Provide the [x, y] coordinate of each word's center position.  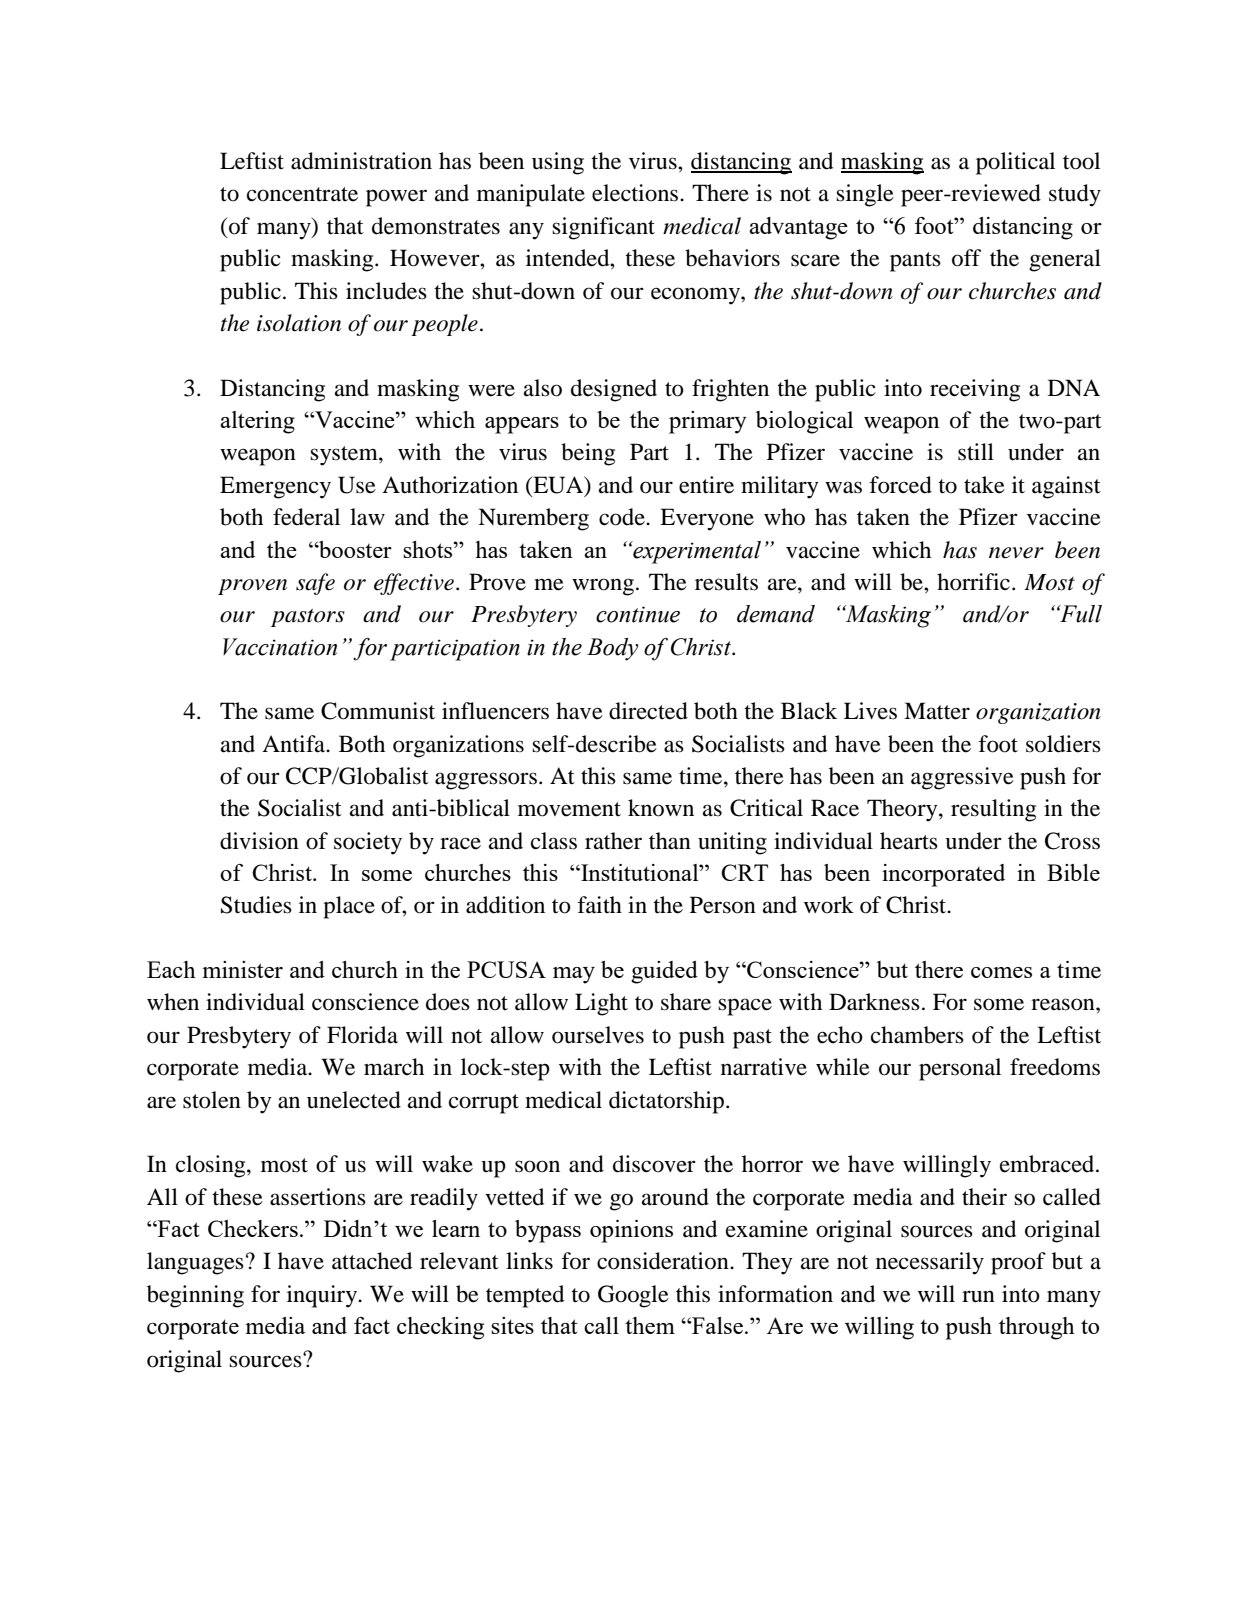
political [1015, 163]
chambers [917, 1035]
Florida [362, 1035]
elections [636, 193]
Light [601, 1004]
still [976, 452]
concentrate [302, 194]
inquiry [323, 1296]
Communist [378, 711]
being [588, 454]
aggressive [962, 778]
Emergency [275, 487]
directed [648, 711]
